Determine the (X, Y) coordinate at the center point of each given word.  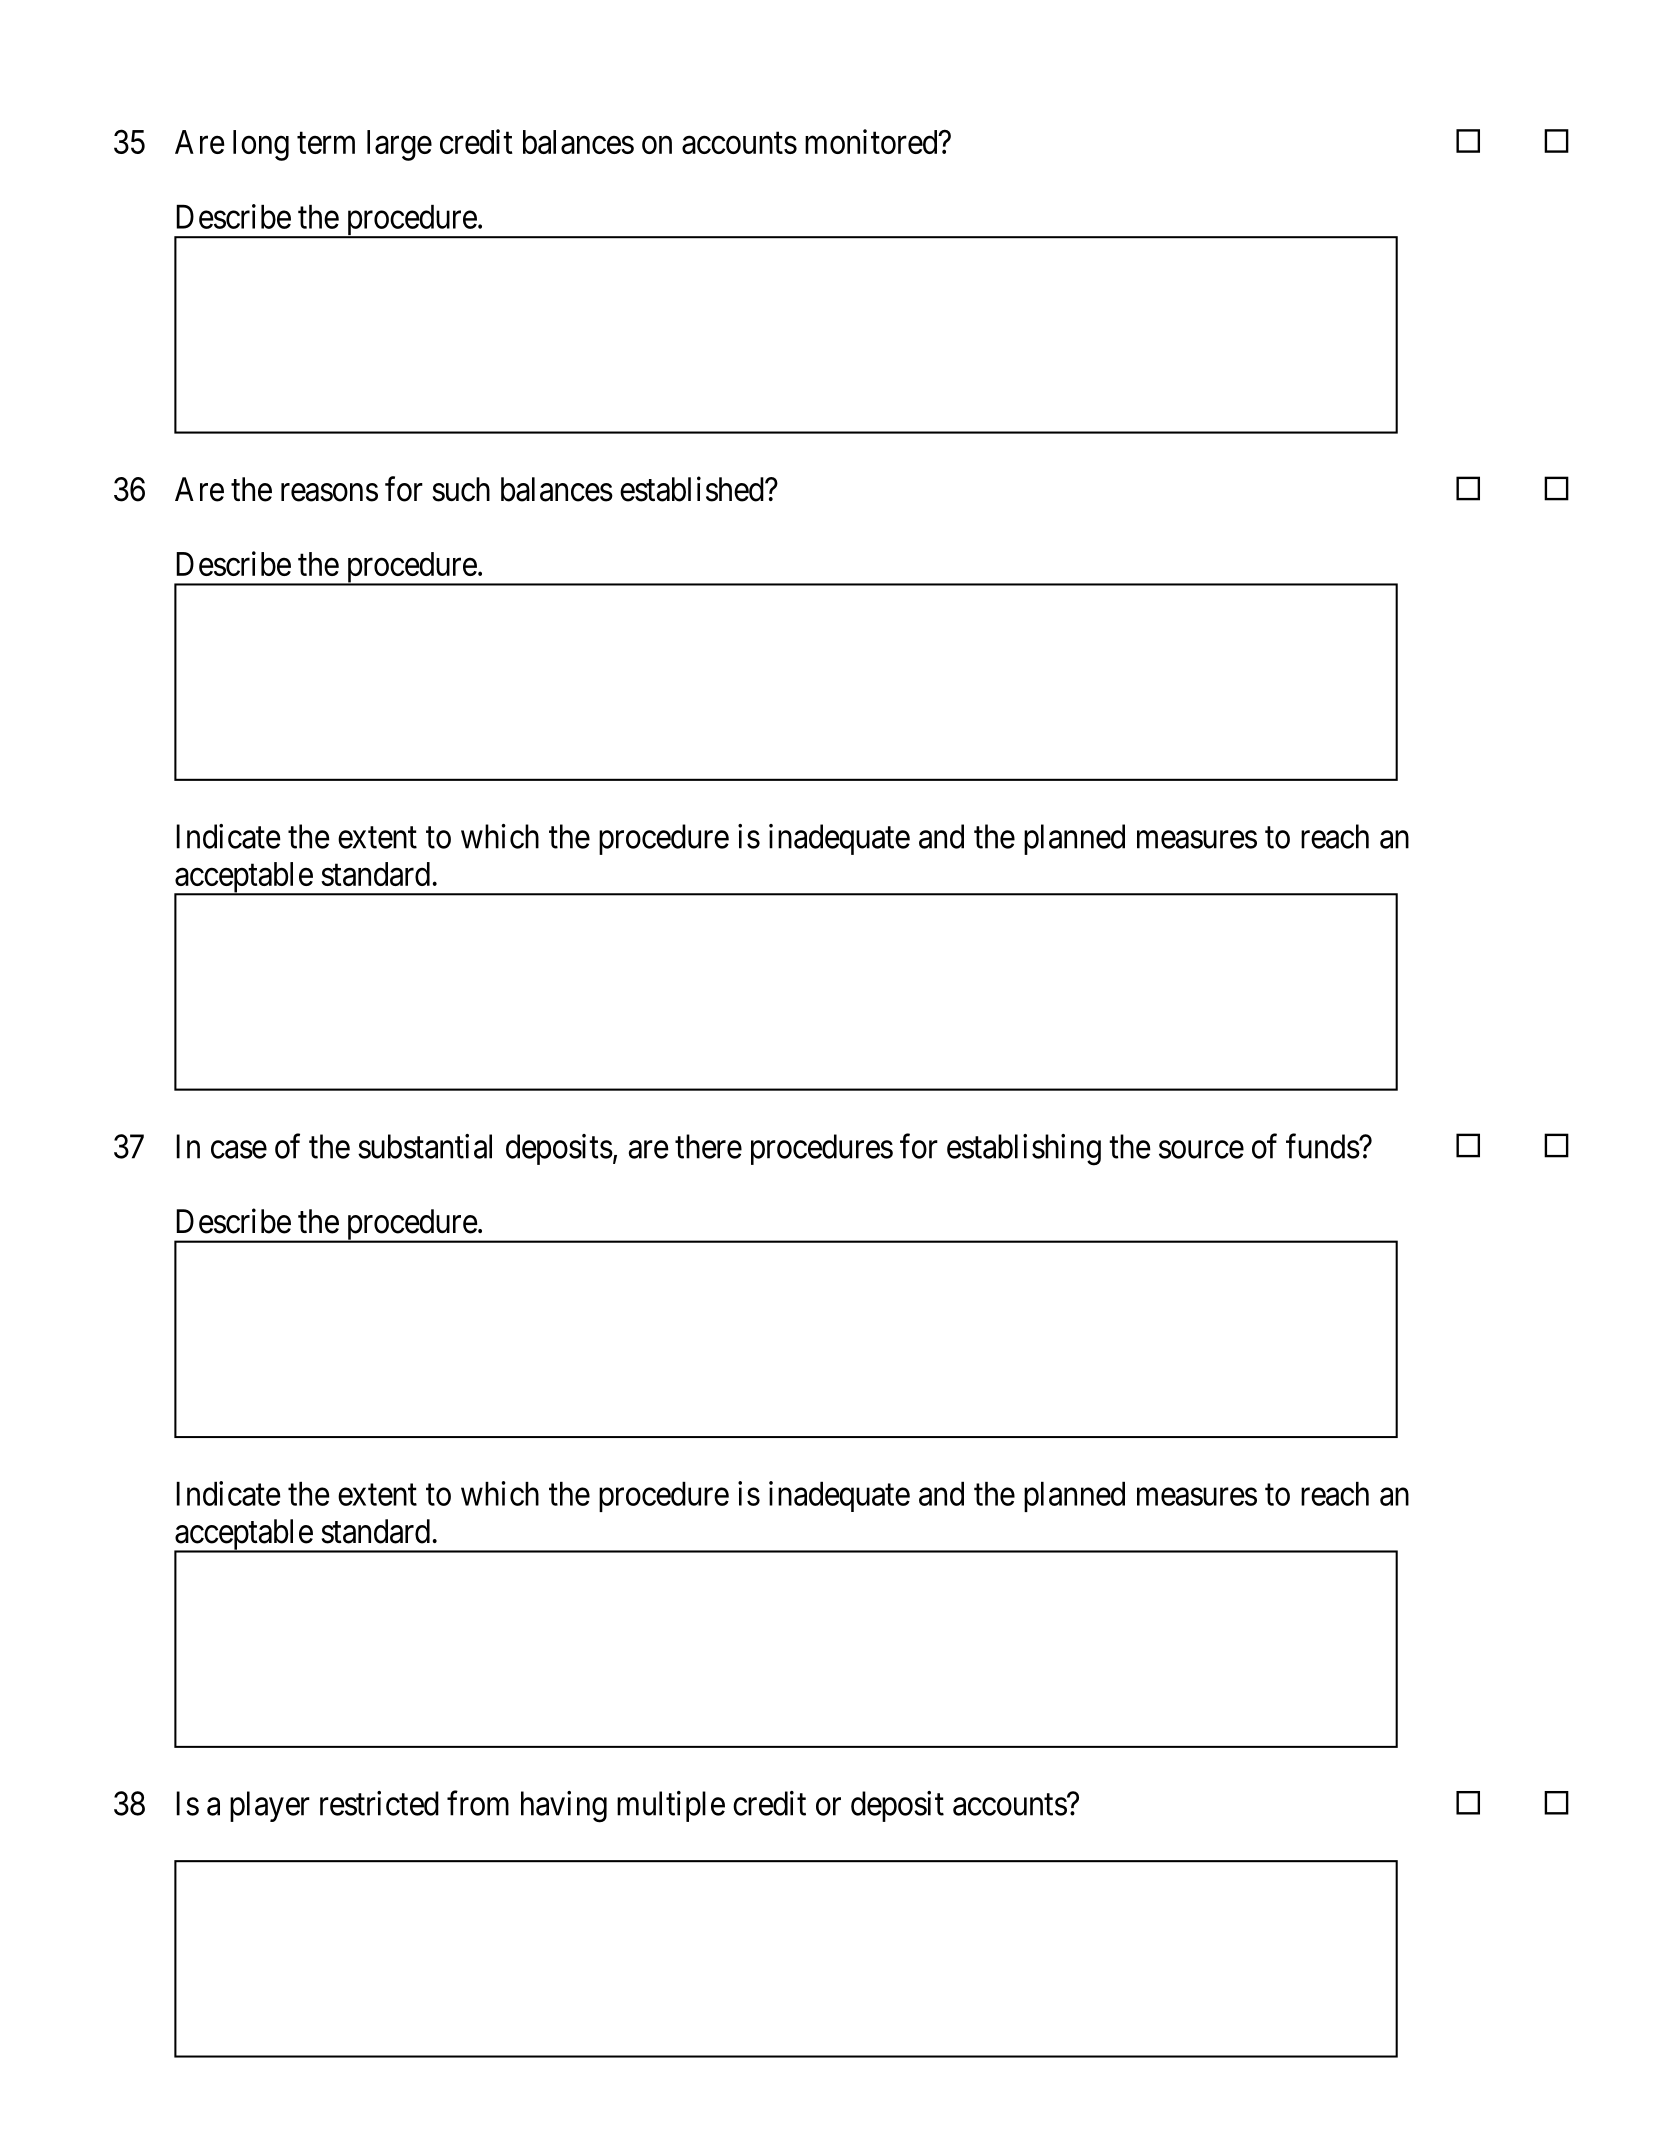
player (270, 1806)
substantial (425, 1146)
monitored (872, 141)
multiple (671, 1806)
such (461, 489)
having (564, 1807)
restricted (379, 1803)
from (478, 1803)
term (326, 143)
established (693, 489)
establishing (1024, 1150)
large (399, 145)
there (708, 1146)
